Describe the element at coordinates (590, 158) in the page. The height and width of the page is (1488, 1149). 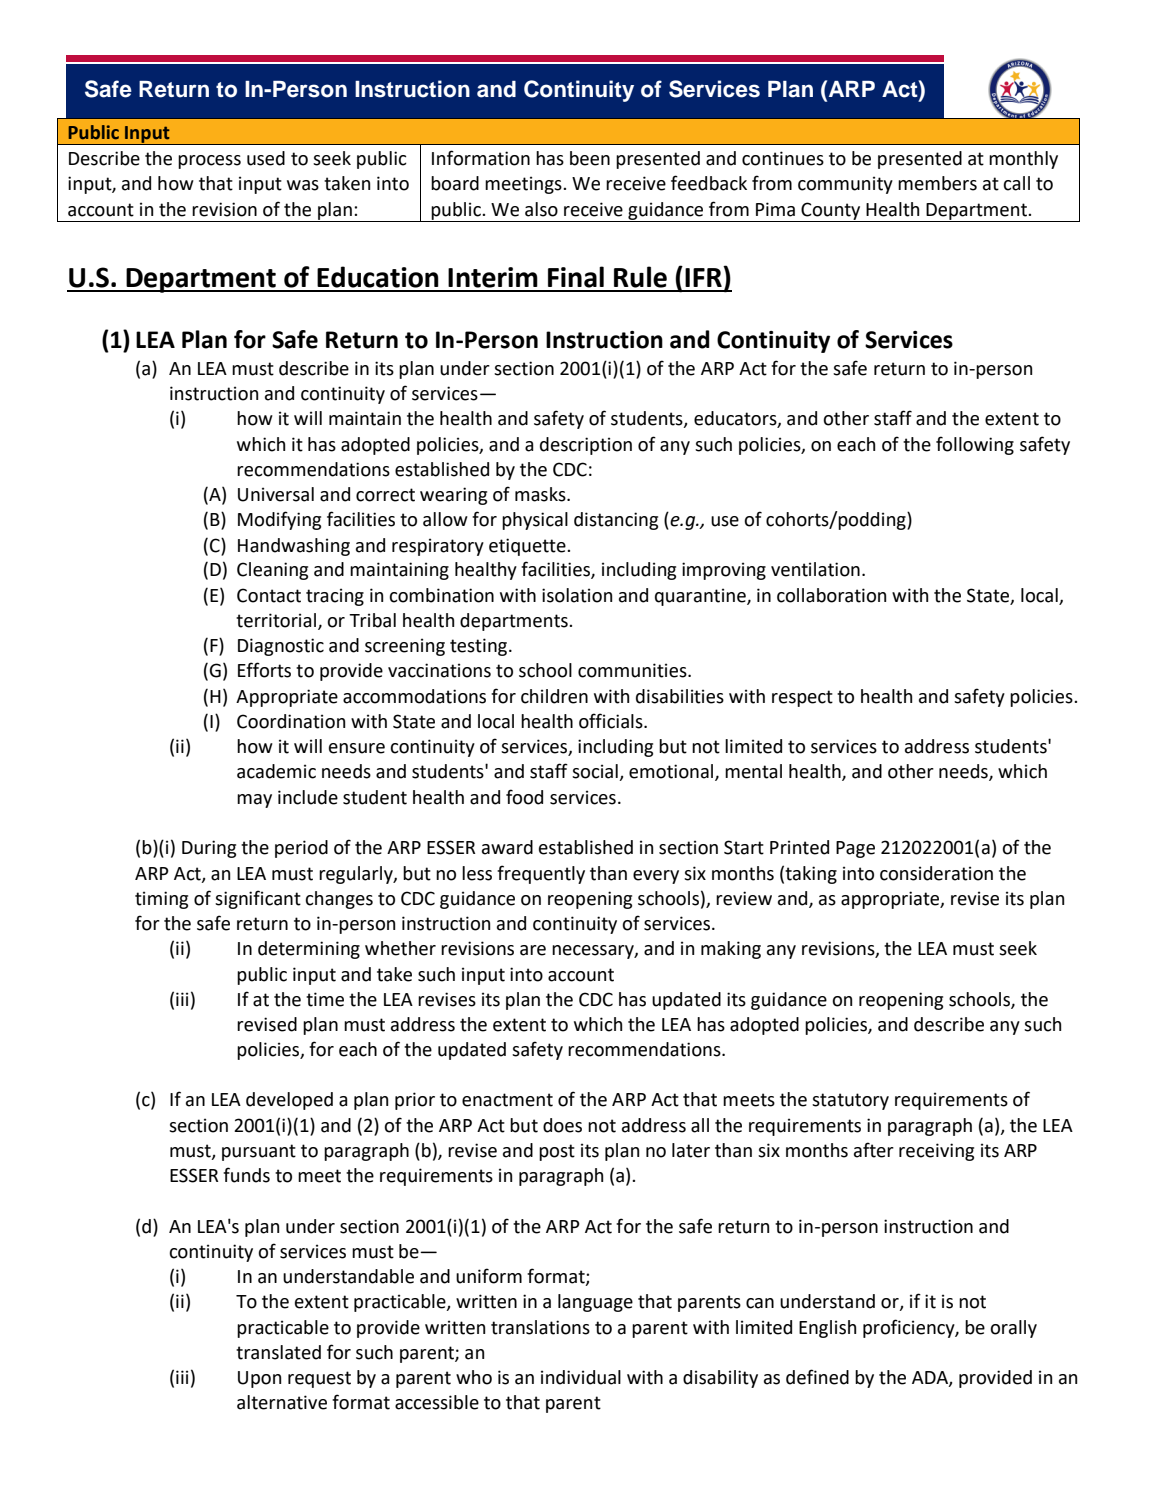
I see `been` at that location.
